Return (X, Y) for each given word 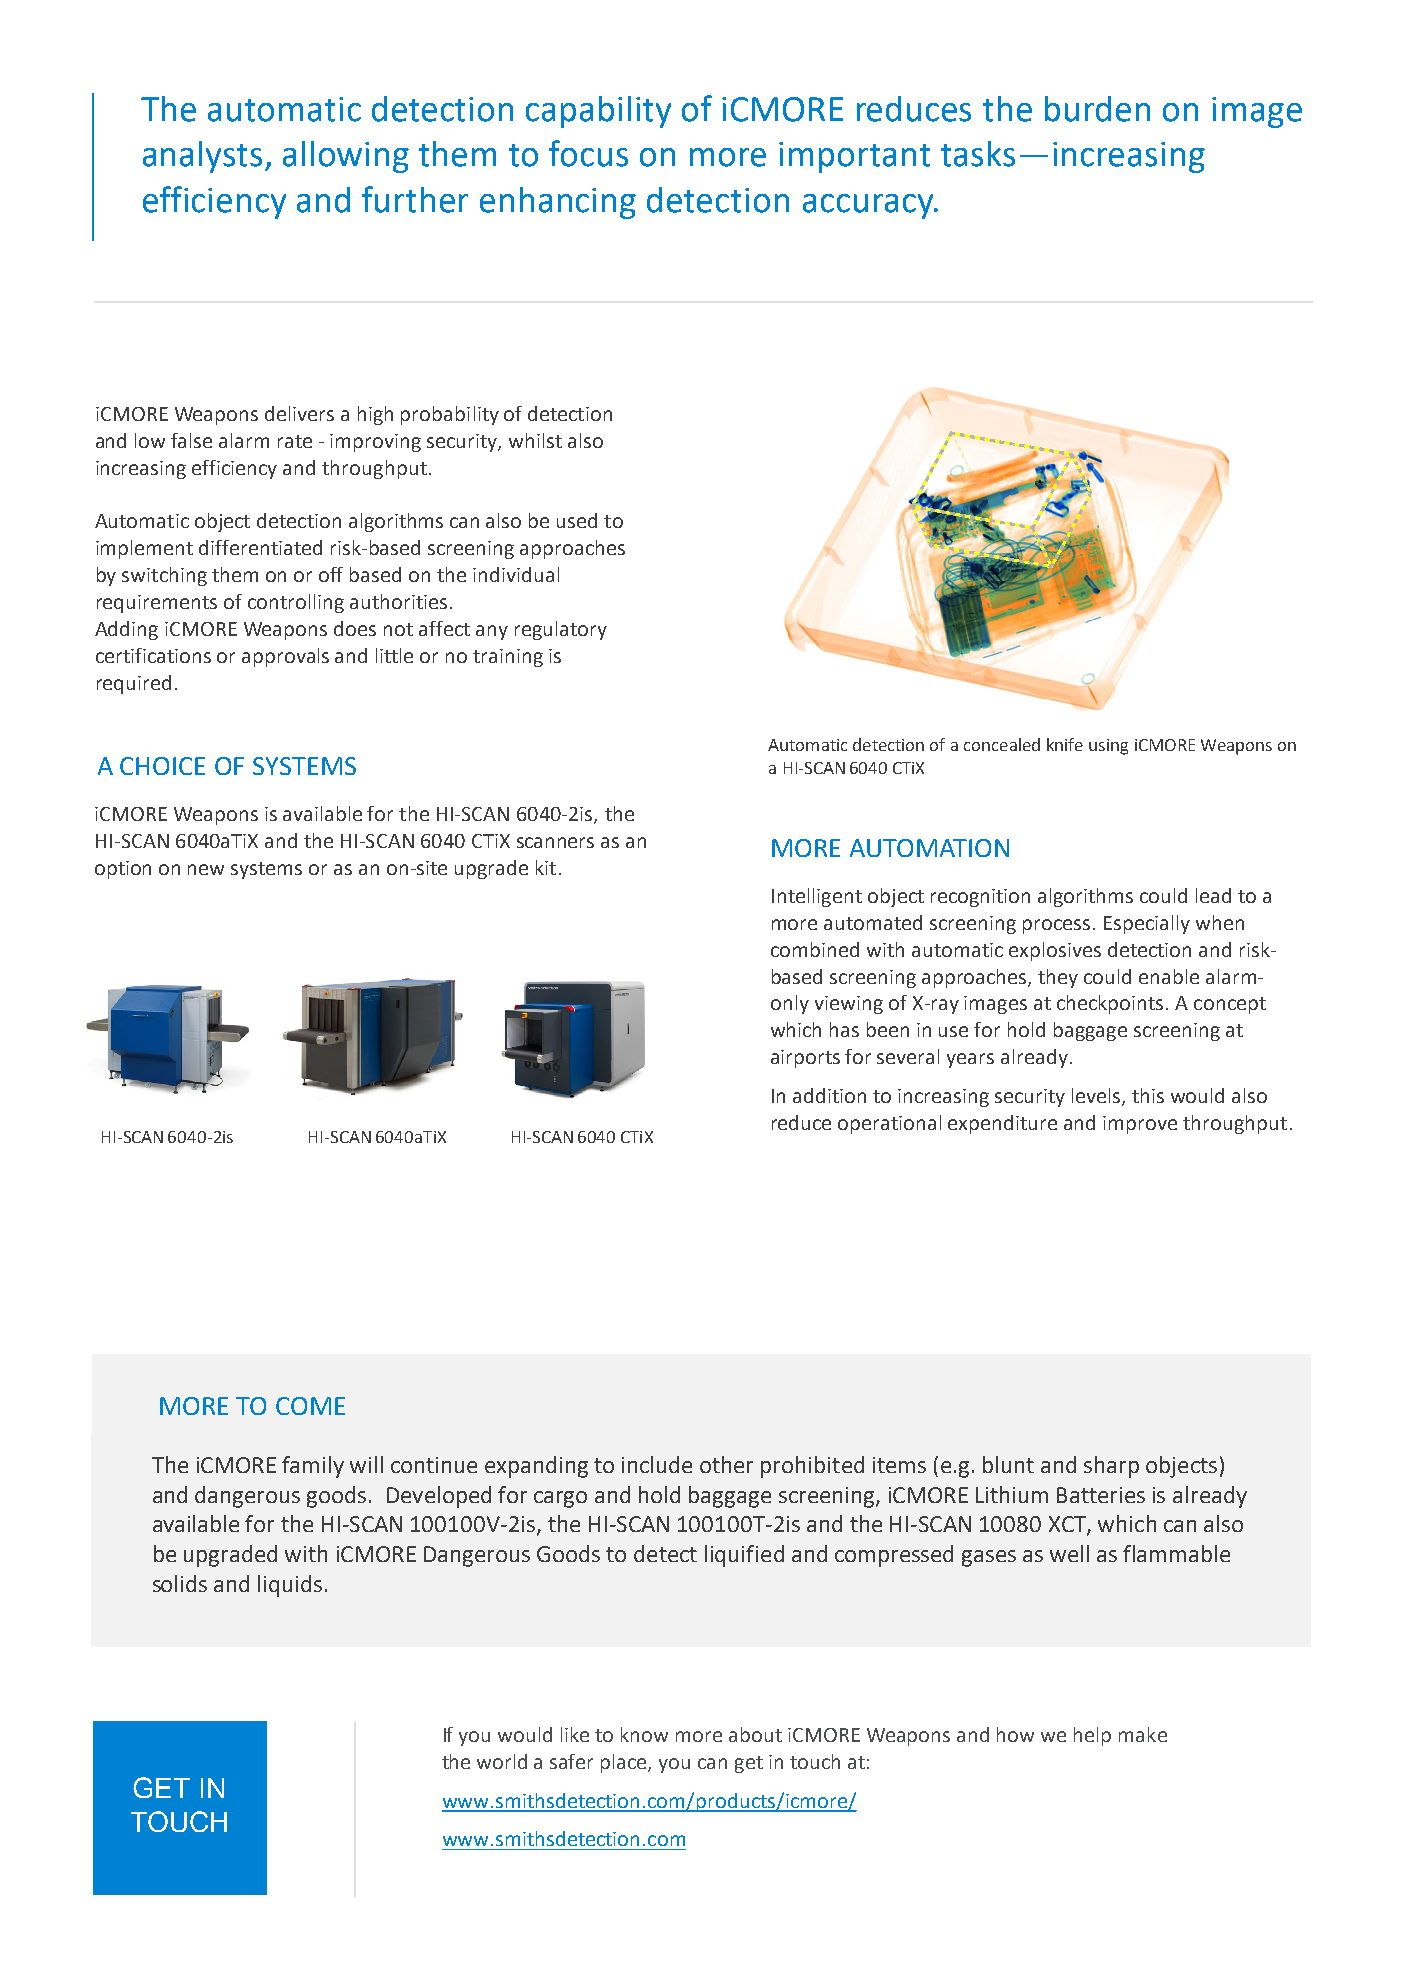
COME (310, 1406)
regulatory (561, 630)
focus (588, 153)
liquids (290, 1586)
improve (1140, 1125)
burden (1097, 109)
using (1108, 747)
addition (829, 1095)
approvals (285, 657)
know (644, 1734)
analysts (204, 157)
